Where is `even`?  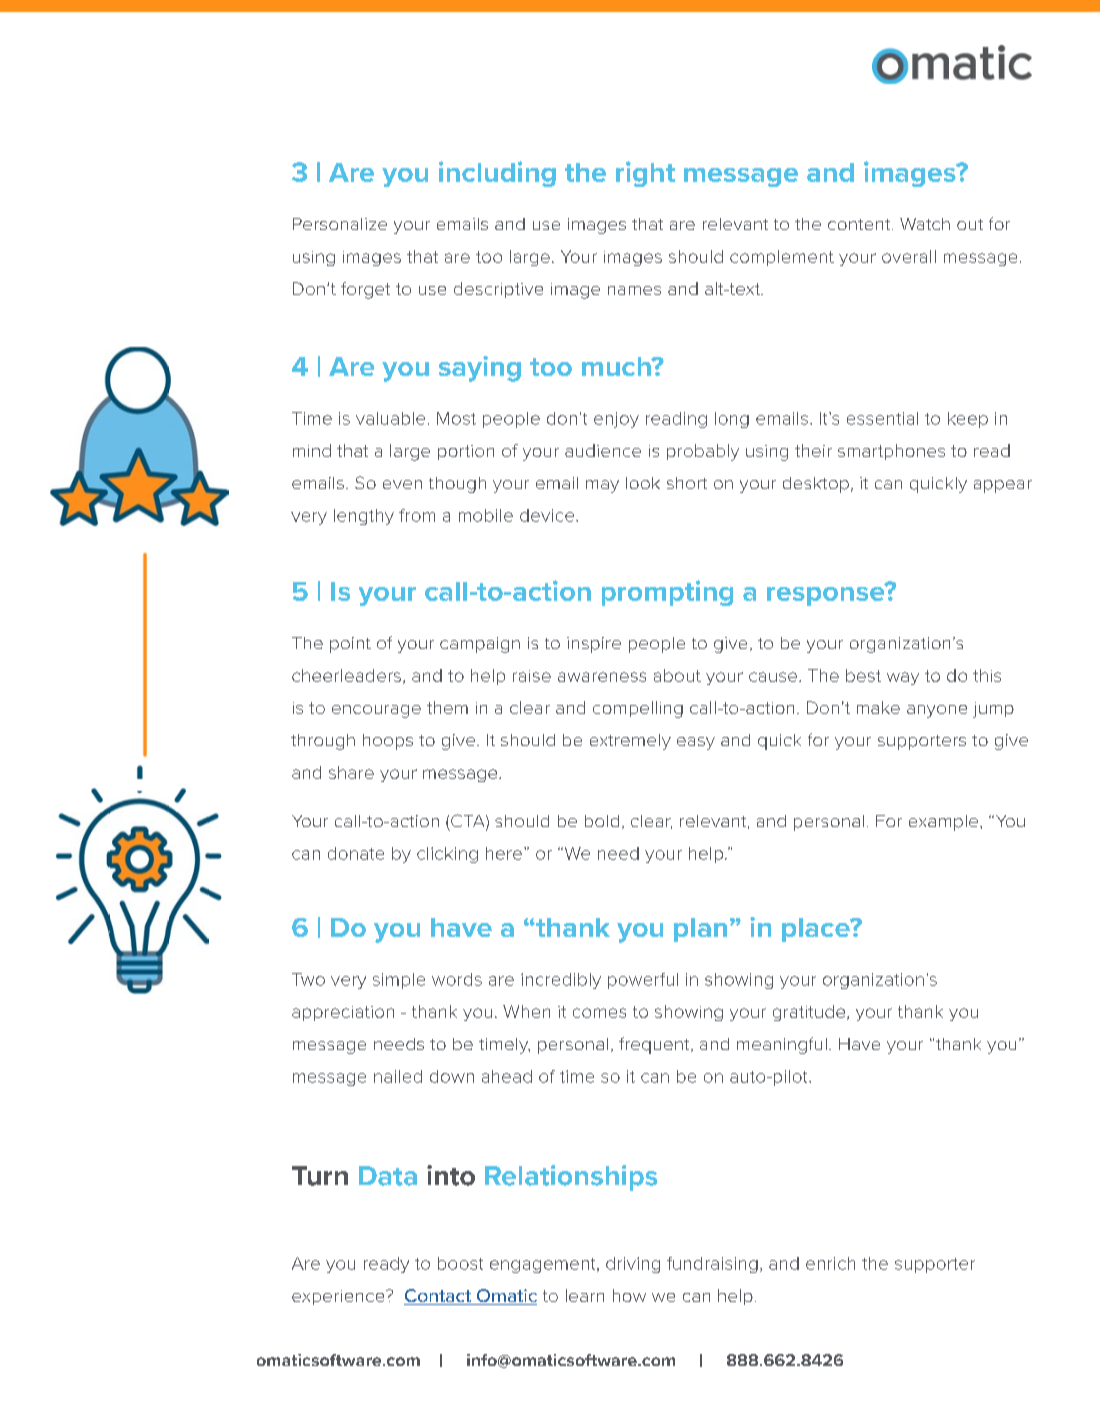
even is located at coordinates (402, 484).
